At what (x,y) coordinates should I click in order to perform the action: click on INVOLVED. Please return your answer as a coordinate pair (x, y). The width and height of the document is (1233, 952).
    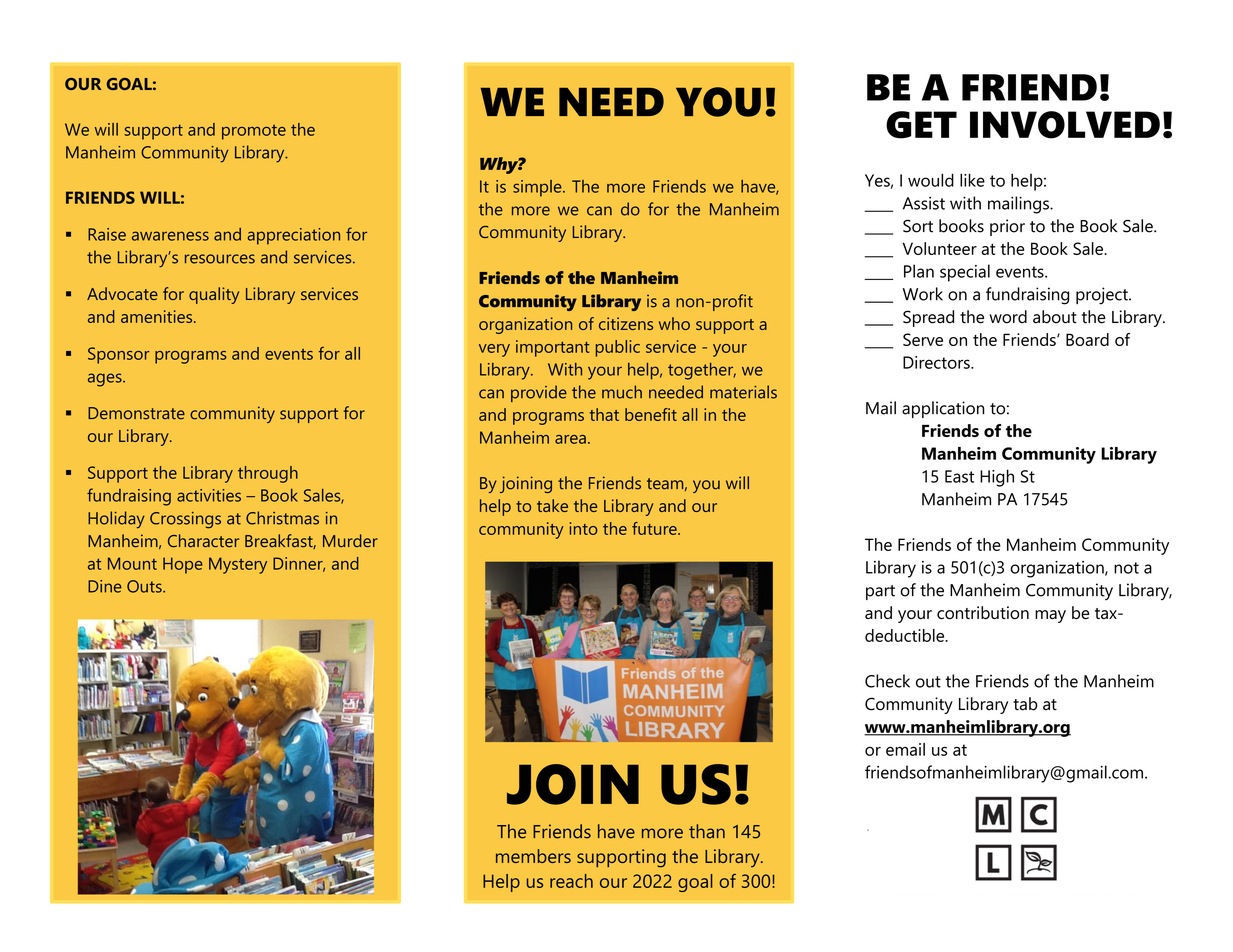
    Looking at the image, I should click on (1065, 125).
